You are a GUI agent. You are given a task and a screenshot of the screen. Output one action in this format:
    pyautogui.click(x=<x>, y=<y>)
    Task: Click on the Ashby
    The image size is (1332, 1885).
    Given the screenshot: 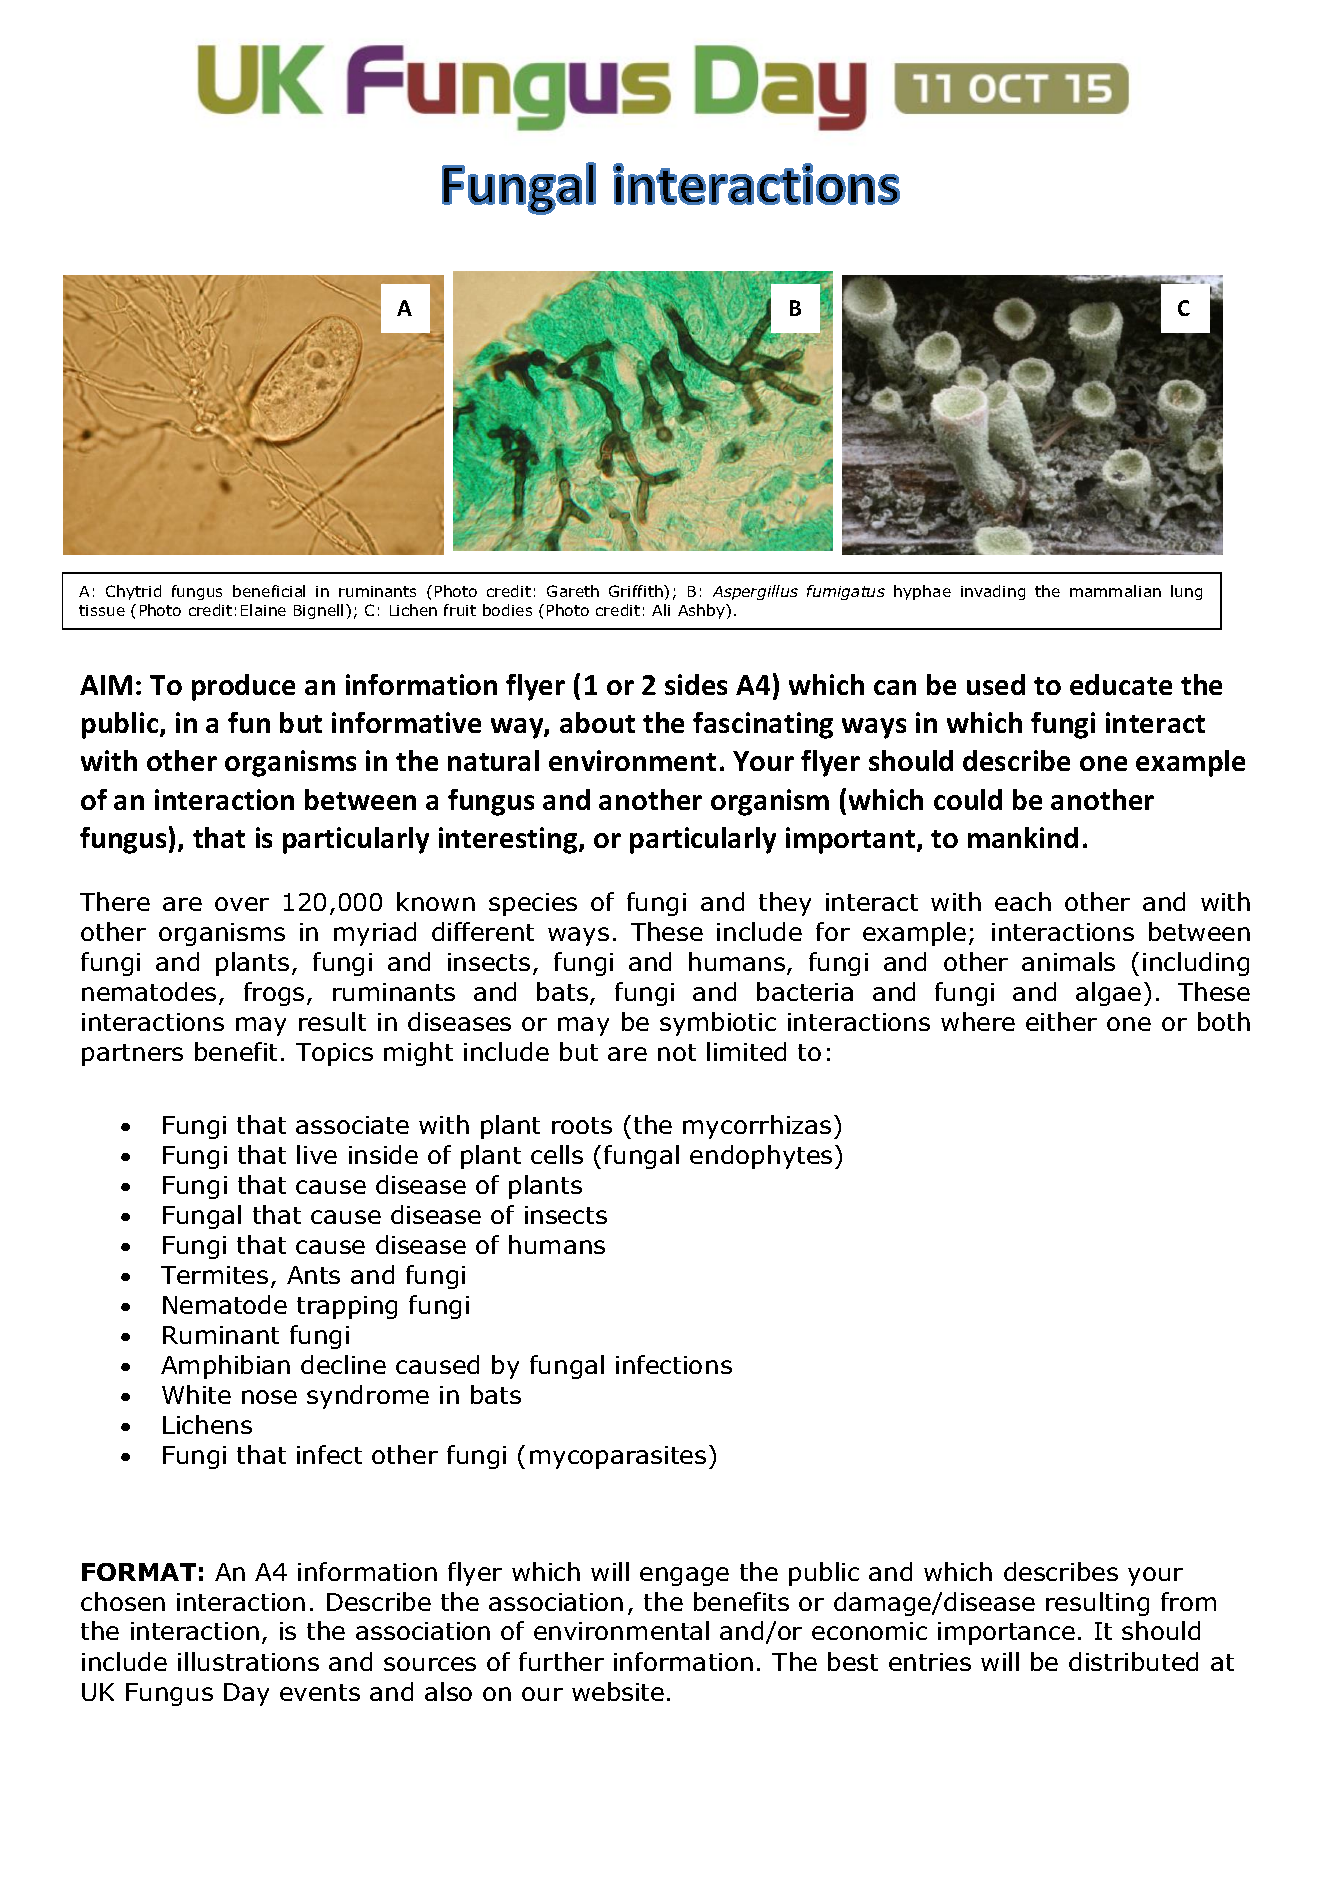 What is the action you would take?
    pyautogui.click(x=702, y=611)
